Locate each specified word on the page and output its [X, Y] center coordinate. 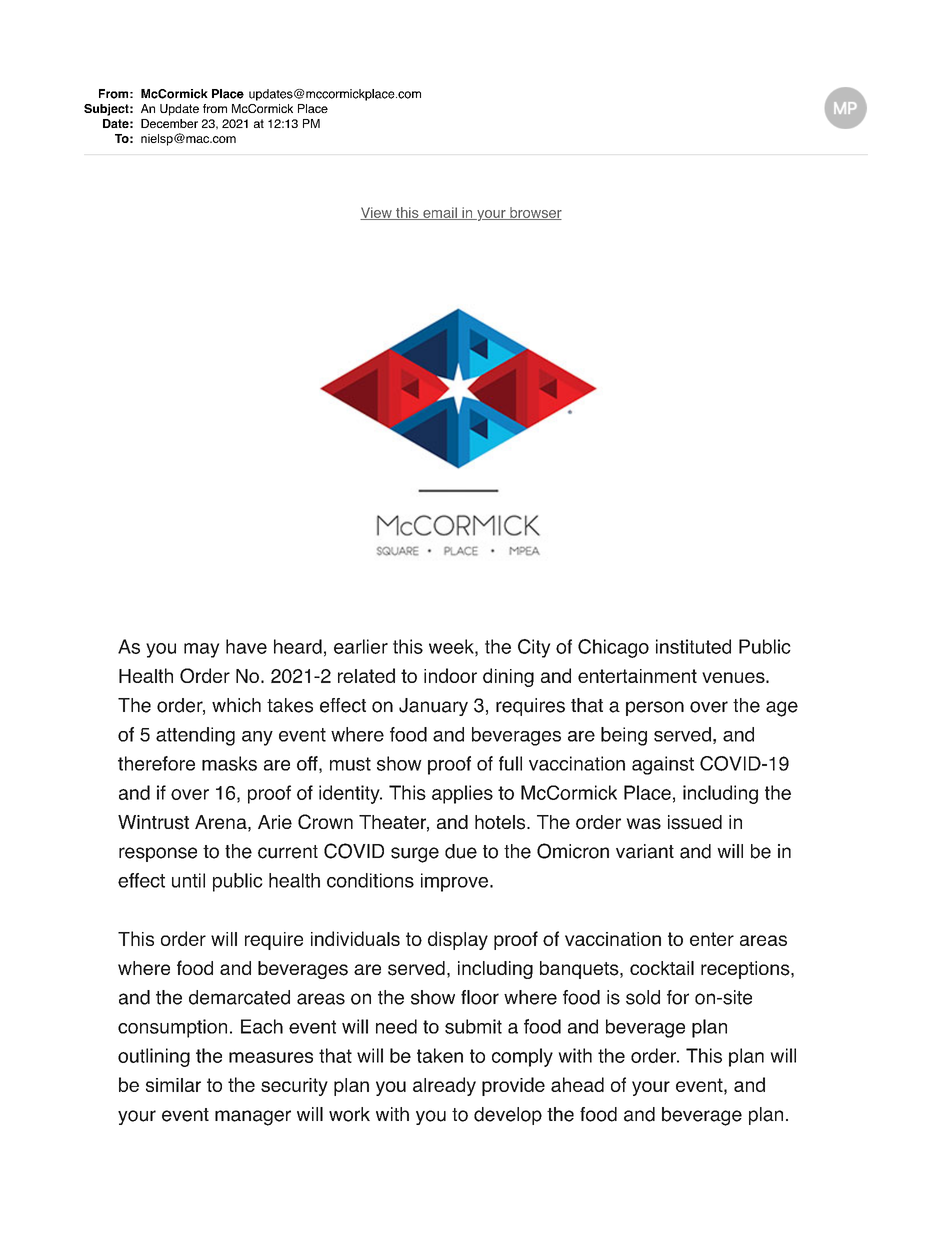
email [440, 213]
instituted [693, 646]
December [169, 123]
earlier [361, 646]
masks [229, 763]
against [663, 765]
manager [253, 1118]
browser [535, 213]
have [246, 646]
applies [462, 794]
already [444, 1086]
